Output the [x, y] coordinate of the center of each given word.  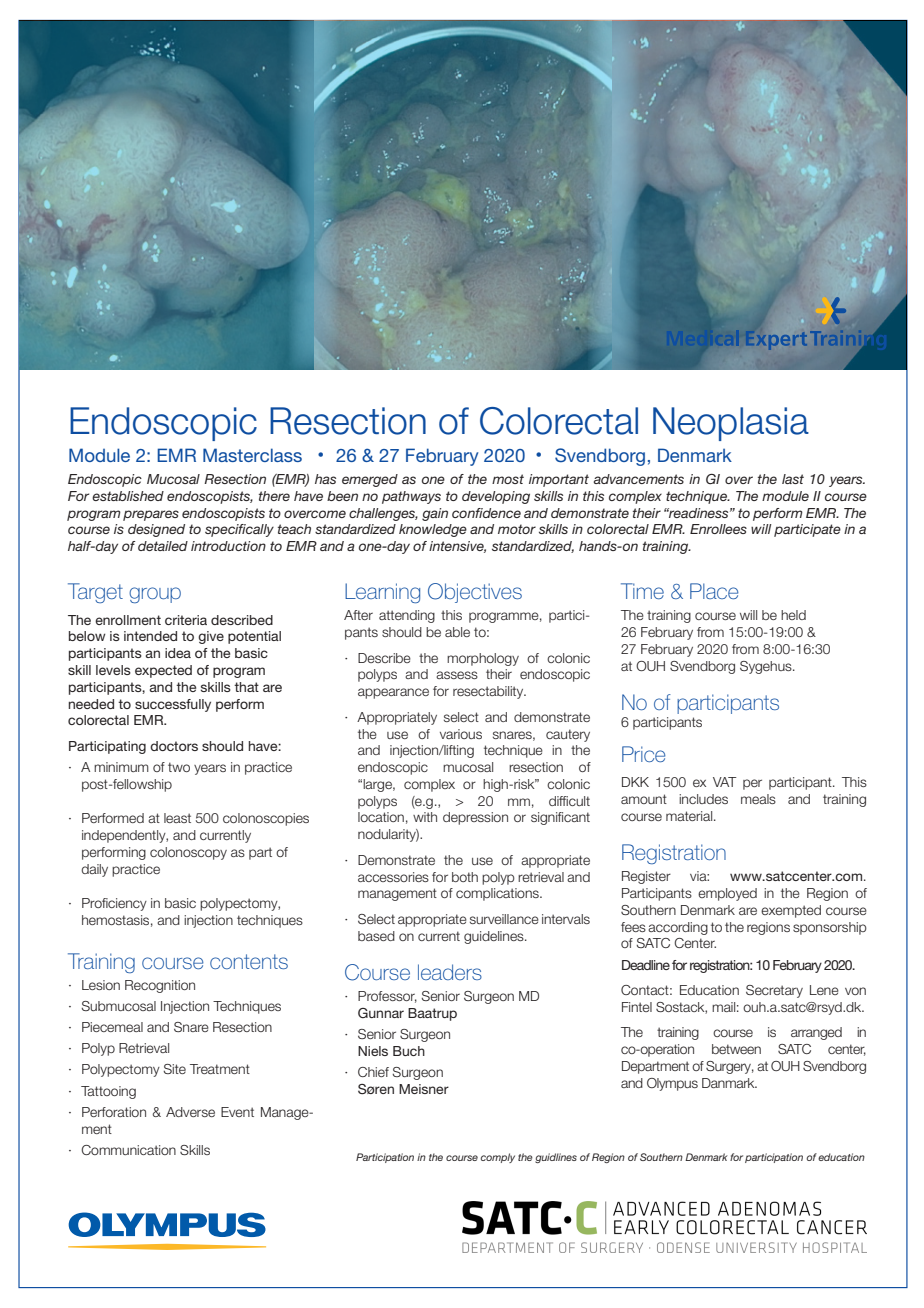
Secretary [774, 991]
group [155, 595]
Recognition [160, 986]
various [461, 734]
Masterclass [252, 455]
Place [714, 591]
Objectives [475, 593]
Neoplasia [731, 424]
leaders [450, 972]
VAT [725, 782]
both [465, 877]
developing [496, 497]
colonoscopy [188, 853]
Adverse [190, 1112]
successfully [173, 705]
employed [727, 894]
